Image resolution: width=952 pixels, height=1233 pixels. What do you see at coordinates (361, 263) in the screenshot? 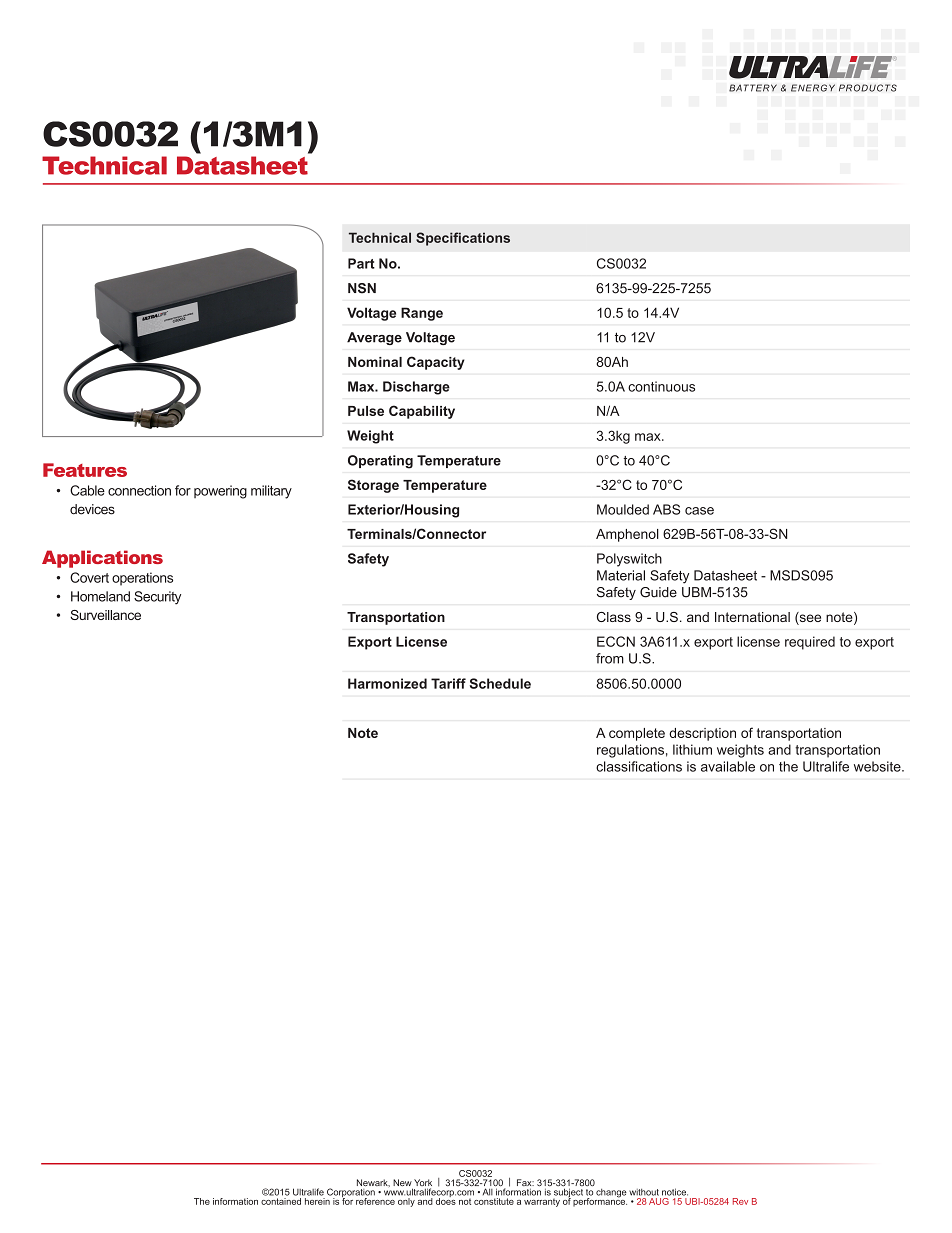
I see `Part` at bounding box center [361, 263].
